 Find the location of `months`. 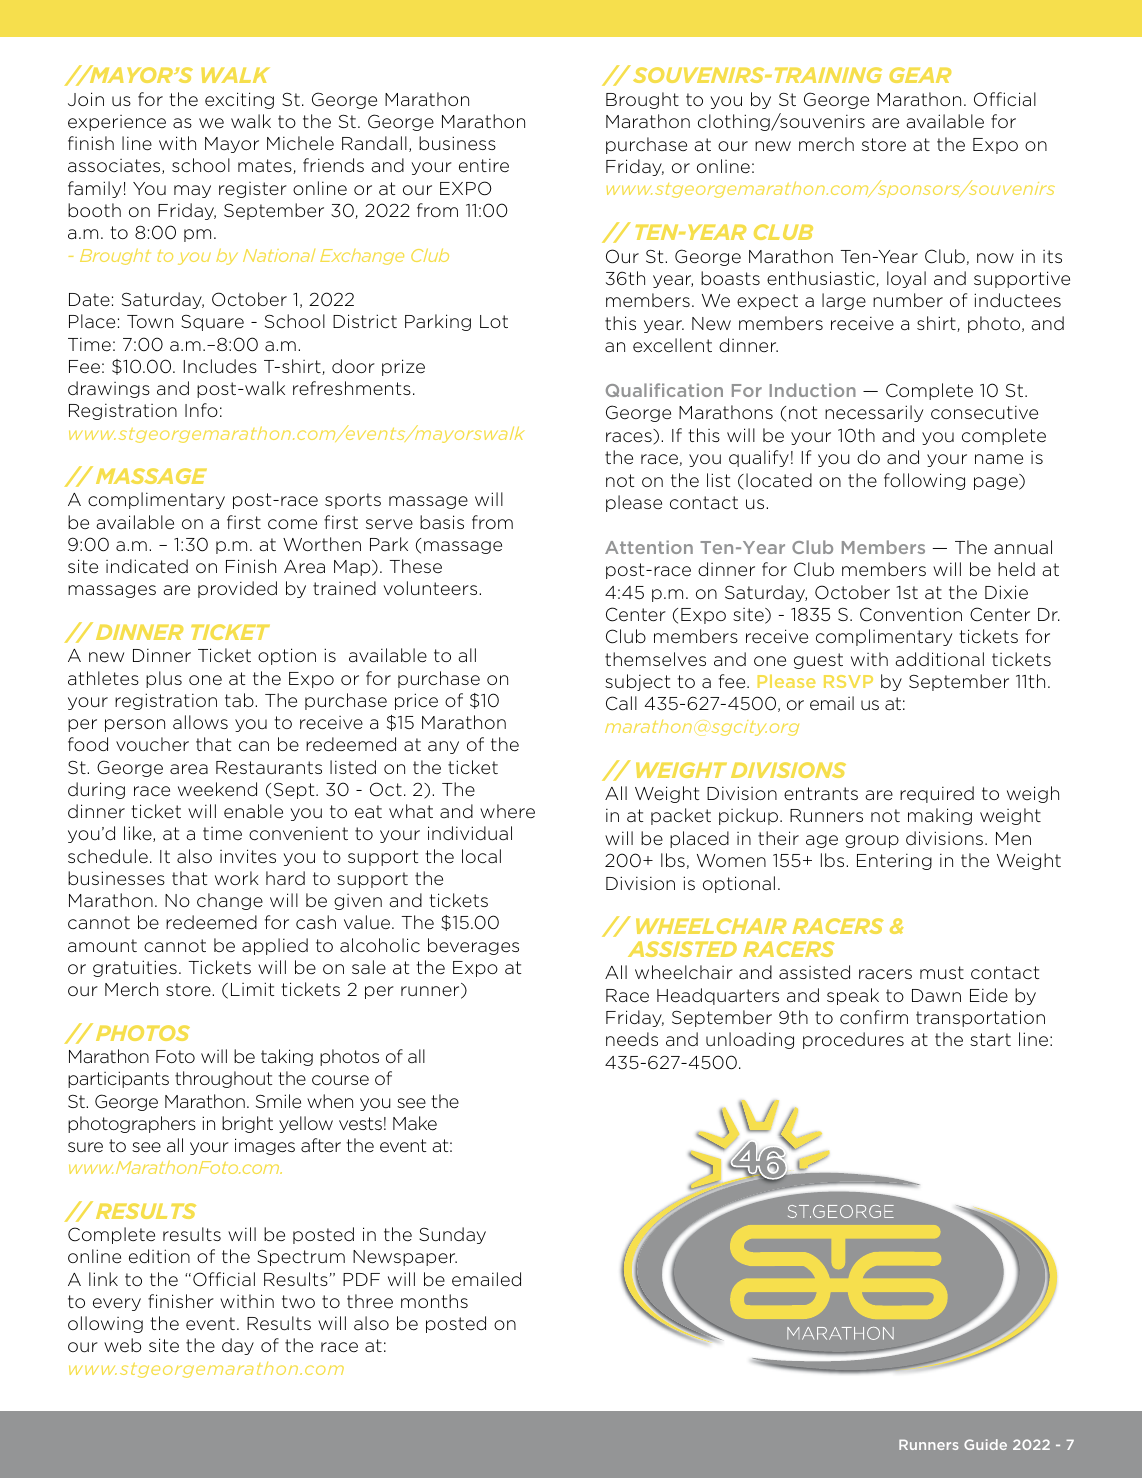

months is located at coordinates (434, 1301).
